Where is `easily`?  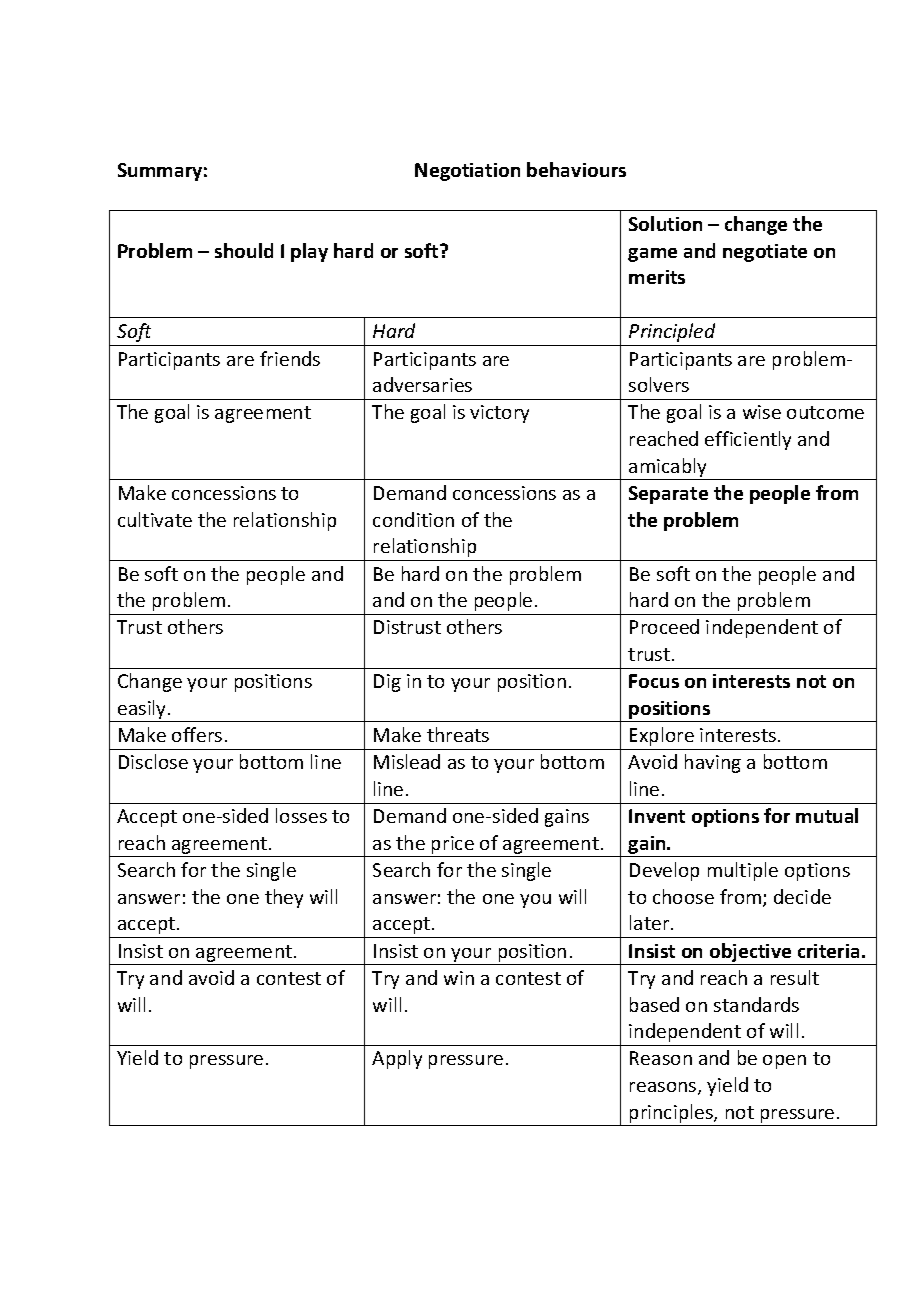
easily is located at coordinates (142, 711).
